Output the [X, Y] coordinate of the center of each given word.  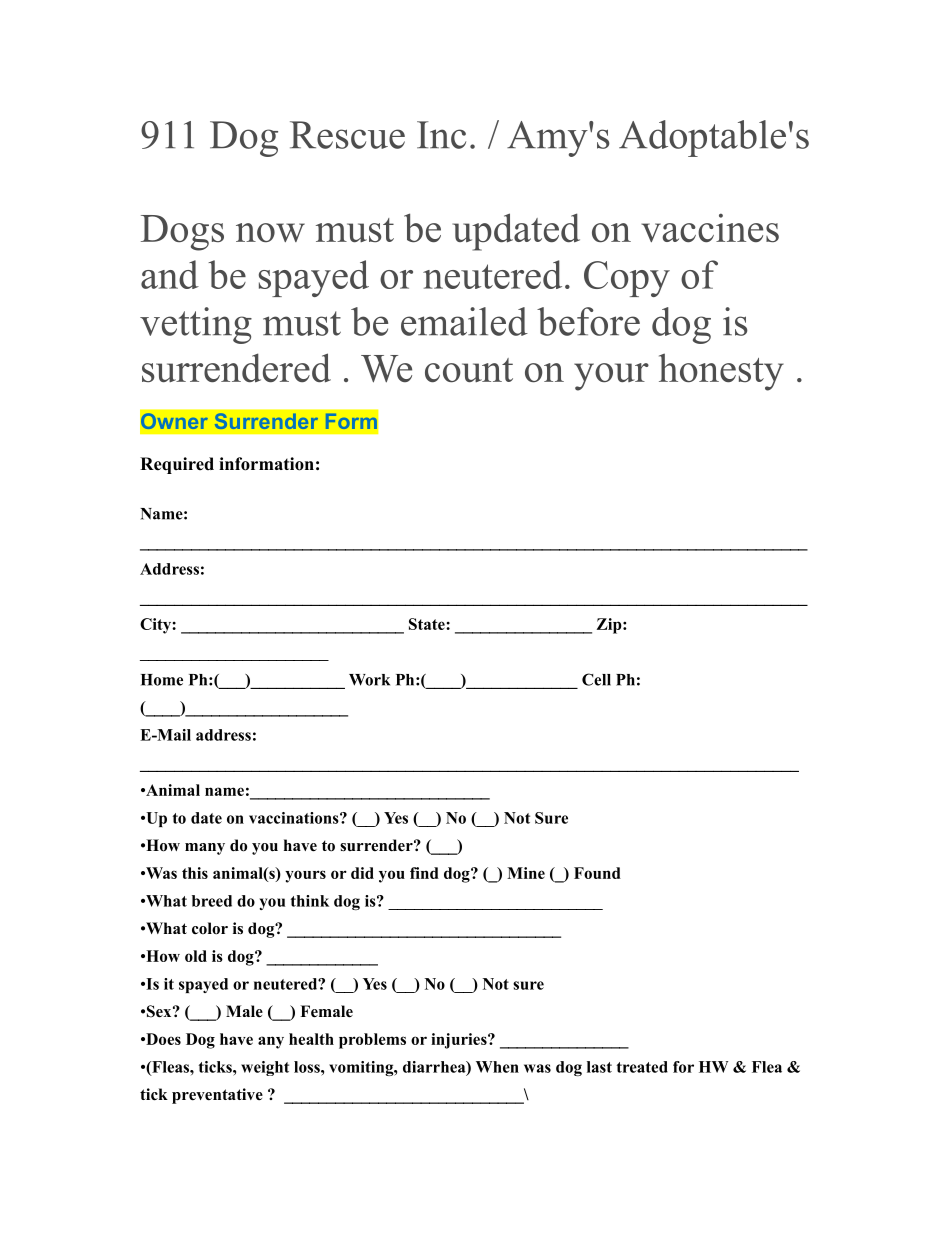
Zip [610, 626]
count [469, 370]
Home [162, 680]
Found [597, 873]
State [428, 624]
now [270, 232]
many [205, 849]
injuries [460, 1041]
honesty [721, 372]
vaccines [710, 227]
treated [642, 1067]
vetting [196, 325]
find [424, 873]
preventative [217, 1096]
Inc [441, 135]
